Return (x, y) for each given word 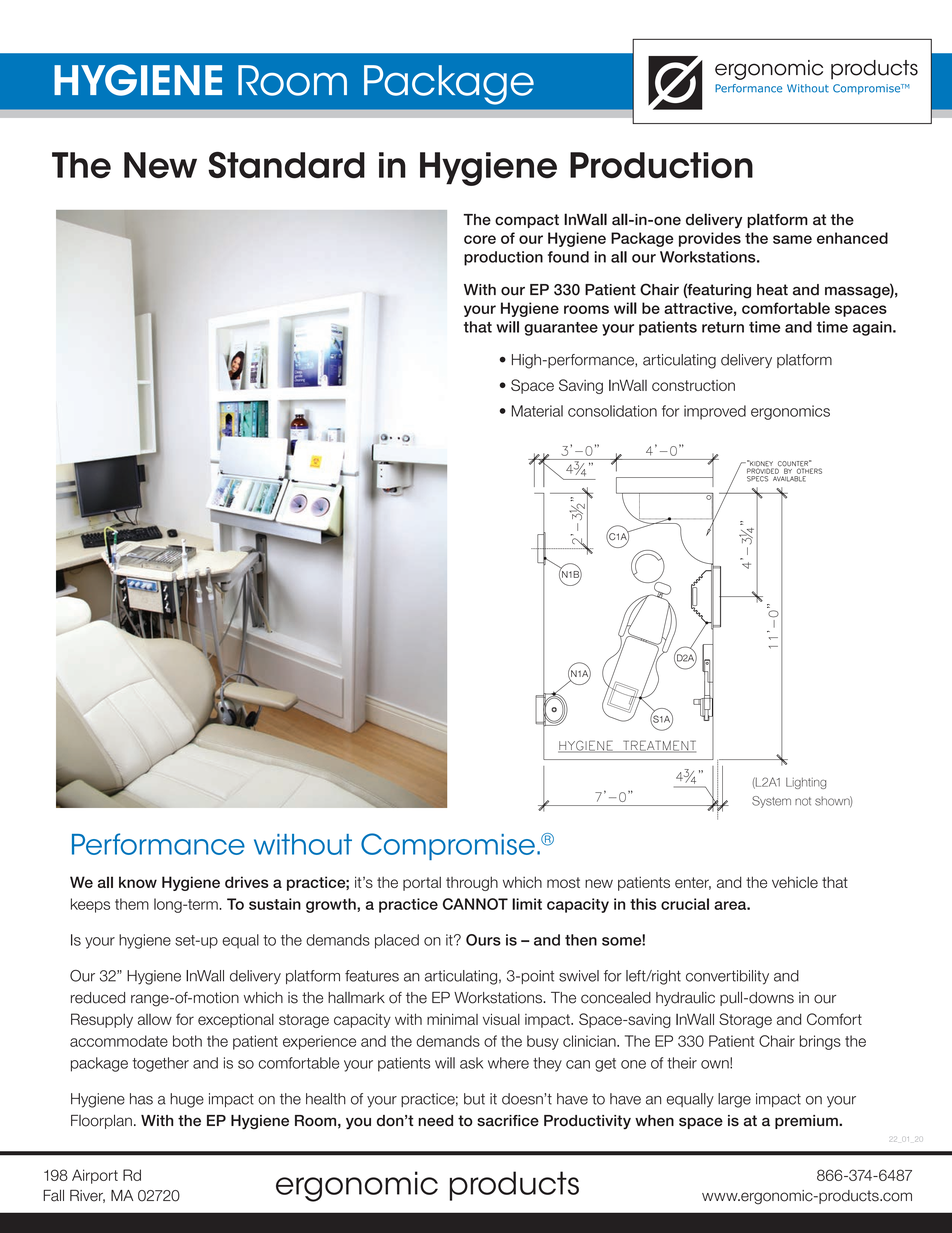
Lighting (806, 783)
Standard (286, 165)
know (138, 882)
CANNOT (475, 904)
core (480, 239)
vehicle (795, 882)
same (792, 239)
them (132, 904)
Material (537, 411)
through (472, 883)
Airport (95, 1176)
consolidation (612, 411)
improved (715, 412)
